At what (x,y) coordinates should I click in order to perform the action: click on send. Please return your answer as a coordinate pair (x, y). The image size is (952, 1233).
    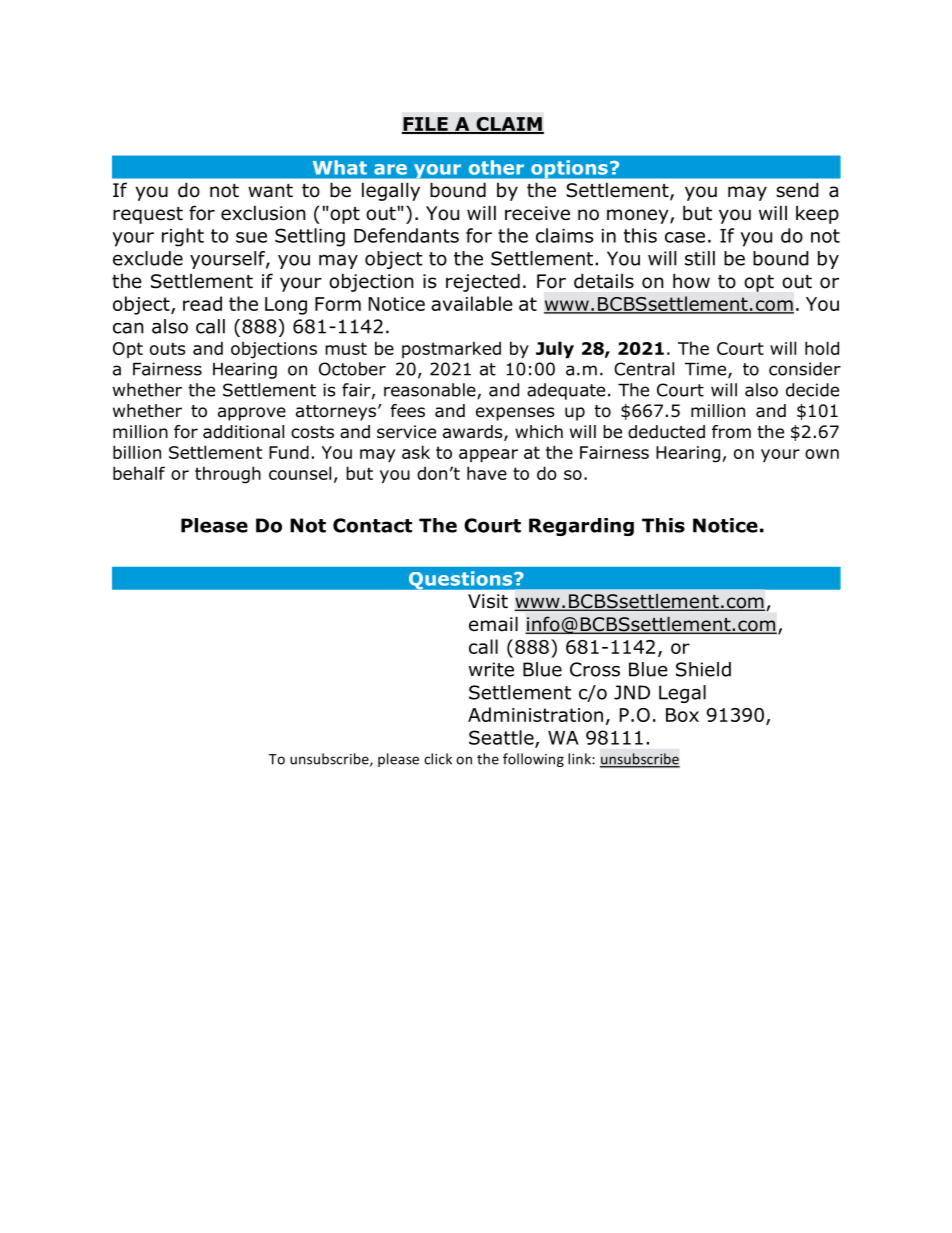
    Looking at the image, I should click on (797, 190).
